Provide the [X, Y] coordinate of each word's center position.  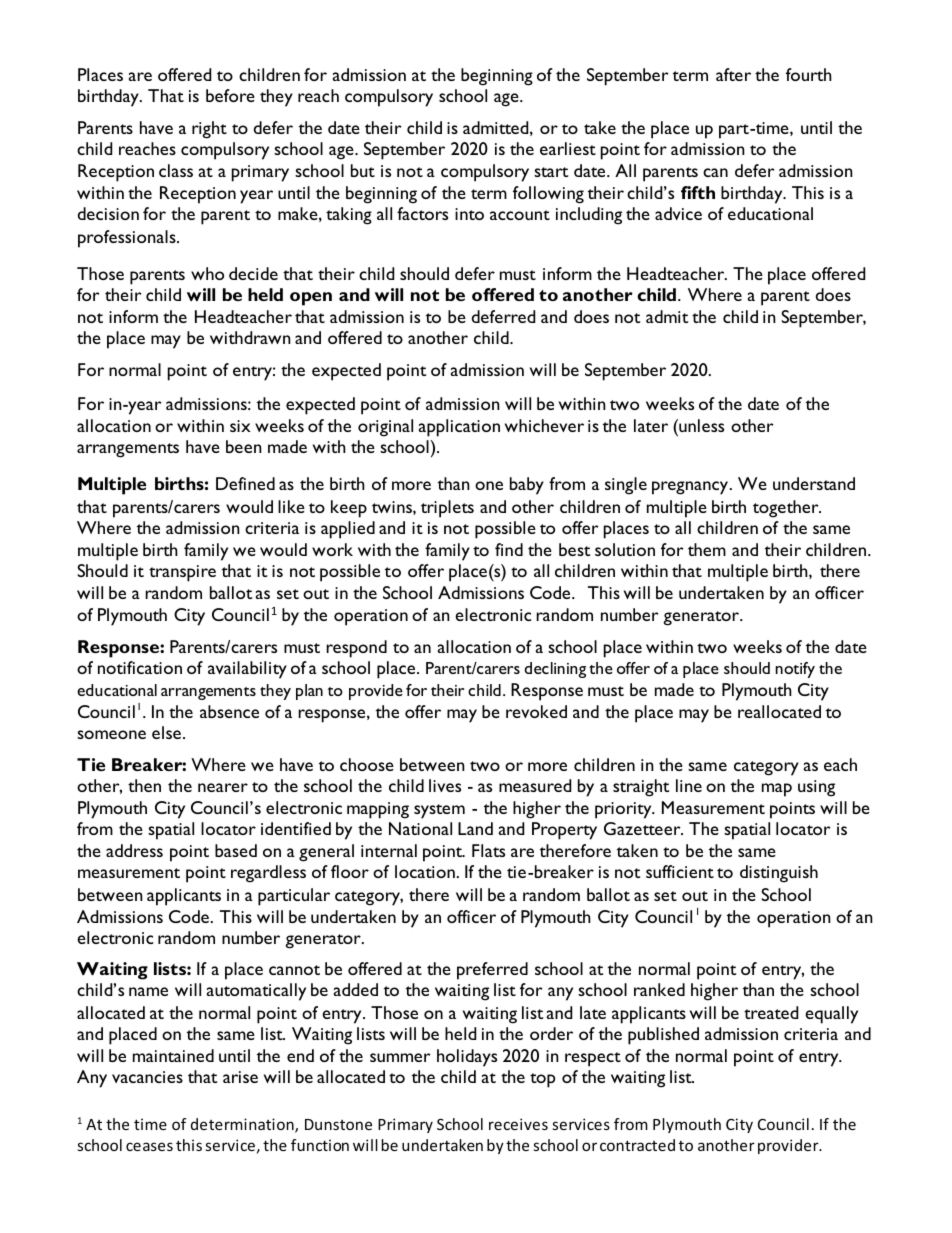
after [733, 74]
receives [518, 1124]
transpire [182, 573]
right [209, 130]
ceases [149, 1146]
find [509, 549]
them [707, 549]
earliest [568, 148]
